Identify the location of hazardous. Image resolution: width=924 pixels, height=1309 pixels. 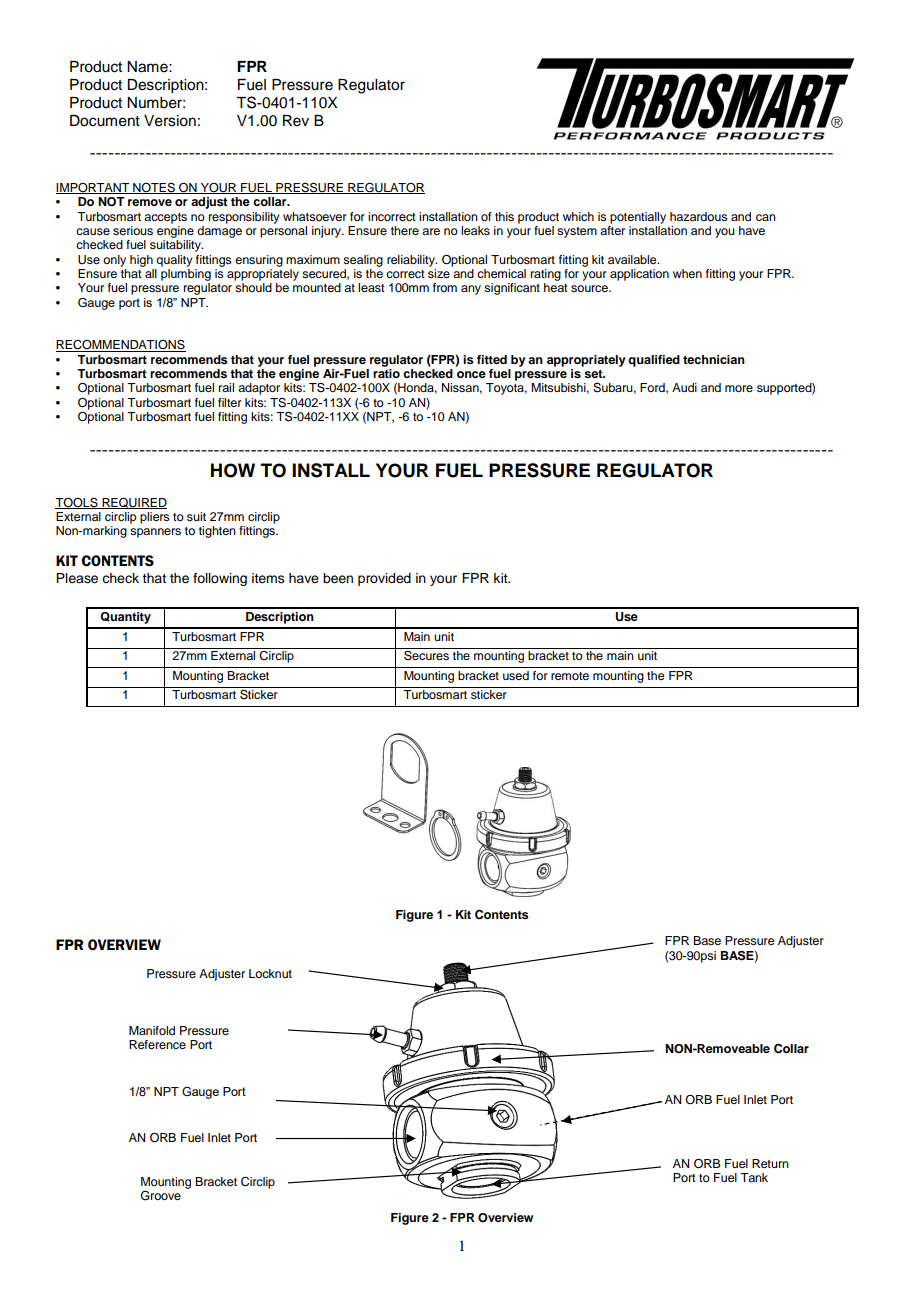
(699, 216).
